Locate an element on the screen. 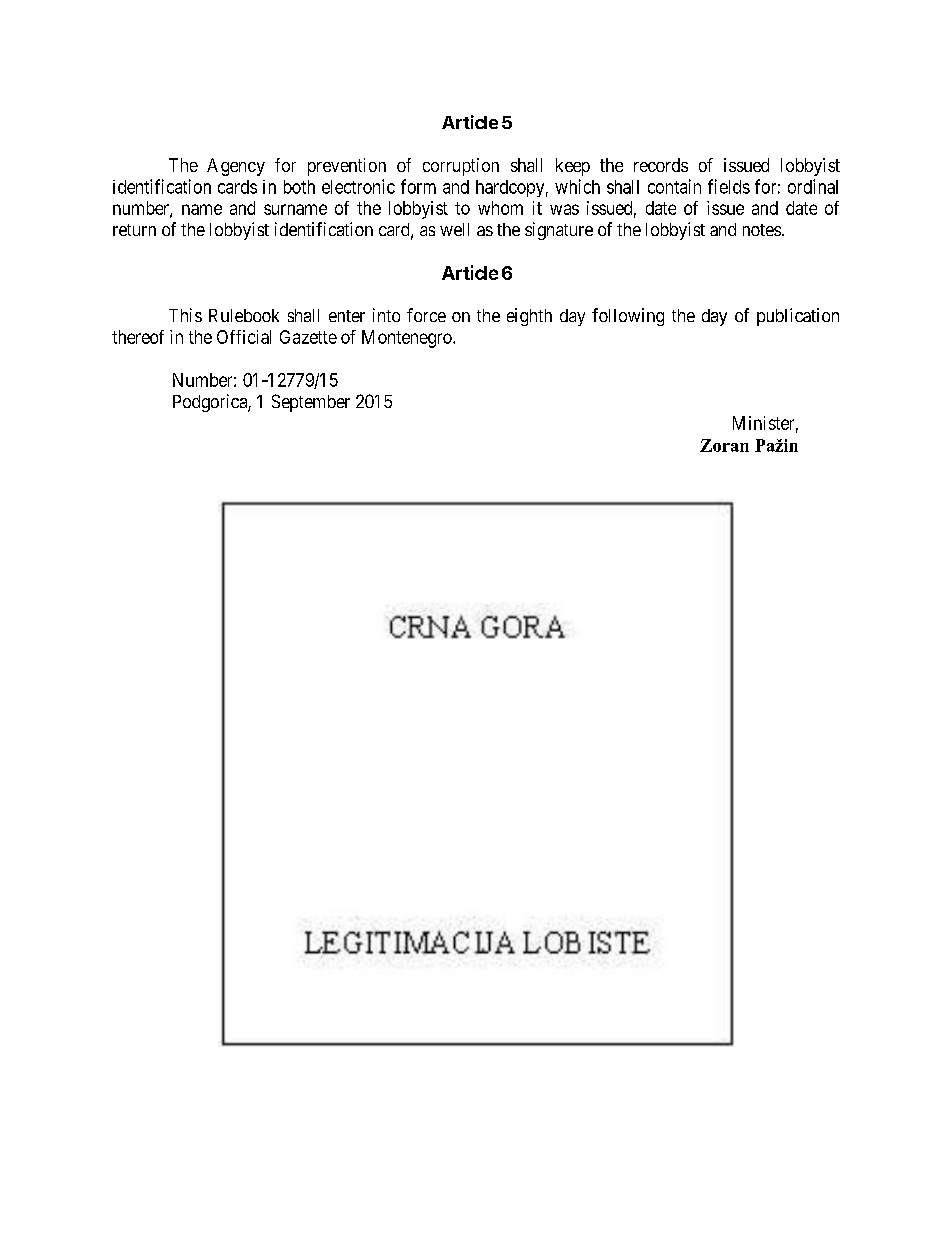 This screenshot has width=952, height=1233. Agency is located at coordinates (236, 167).
